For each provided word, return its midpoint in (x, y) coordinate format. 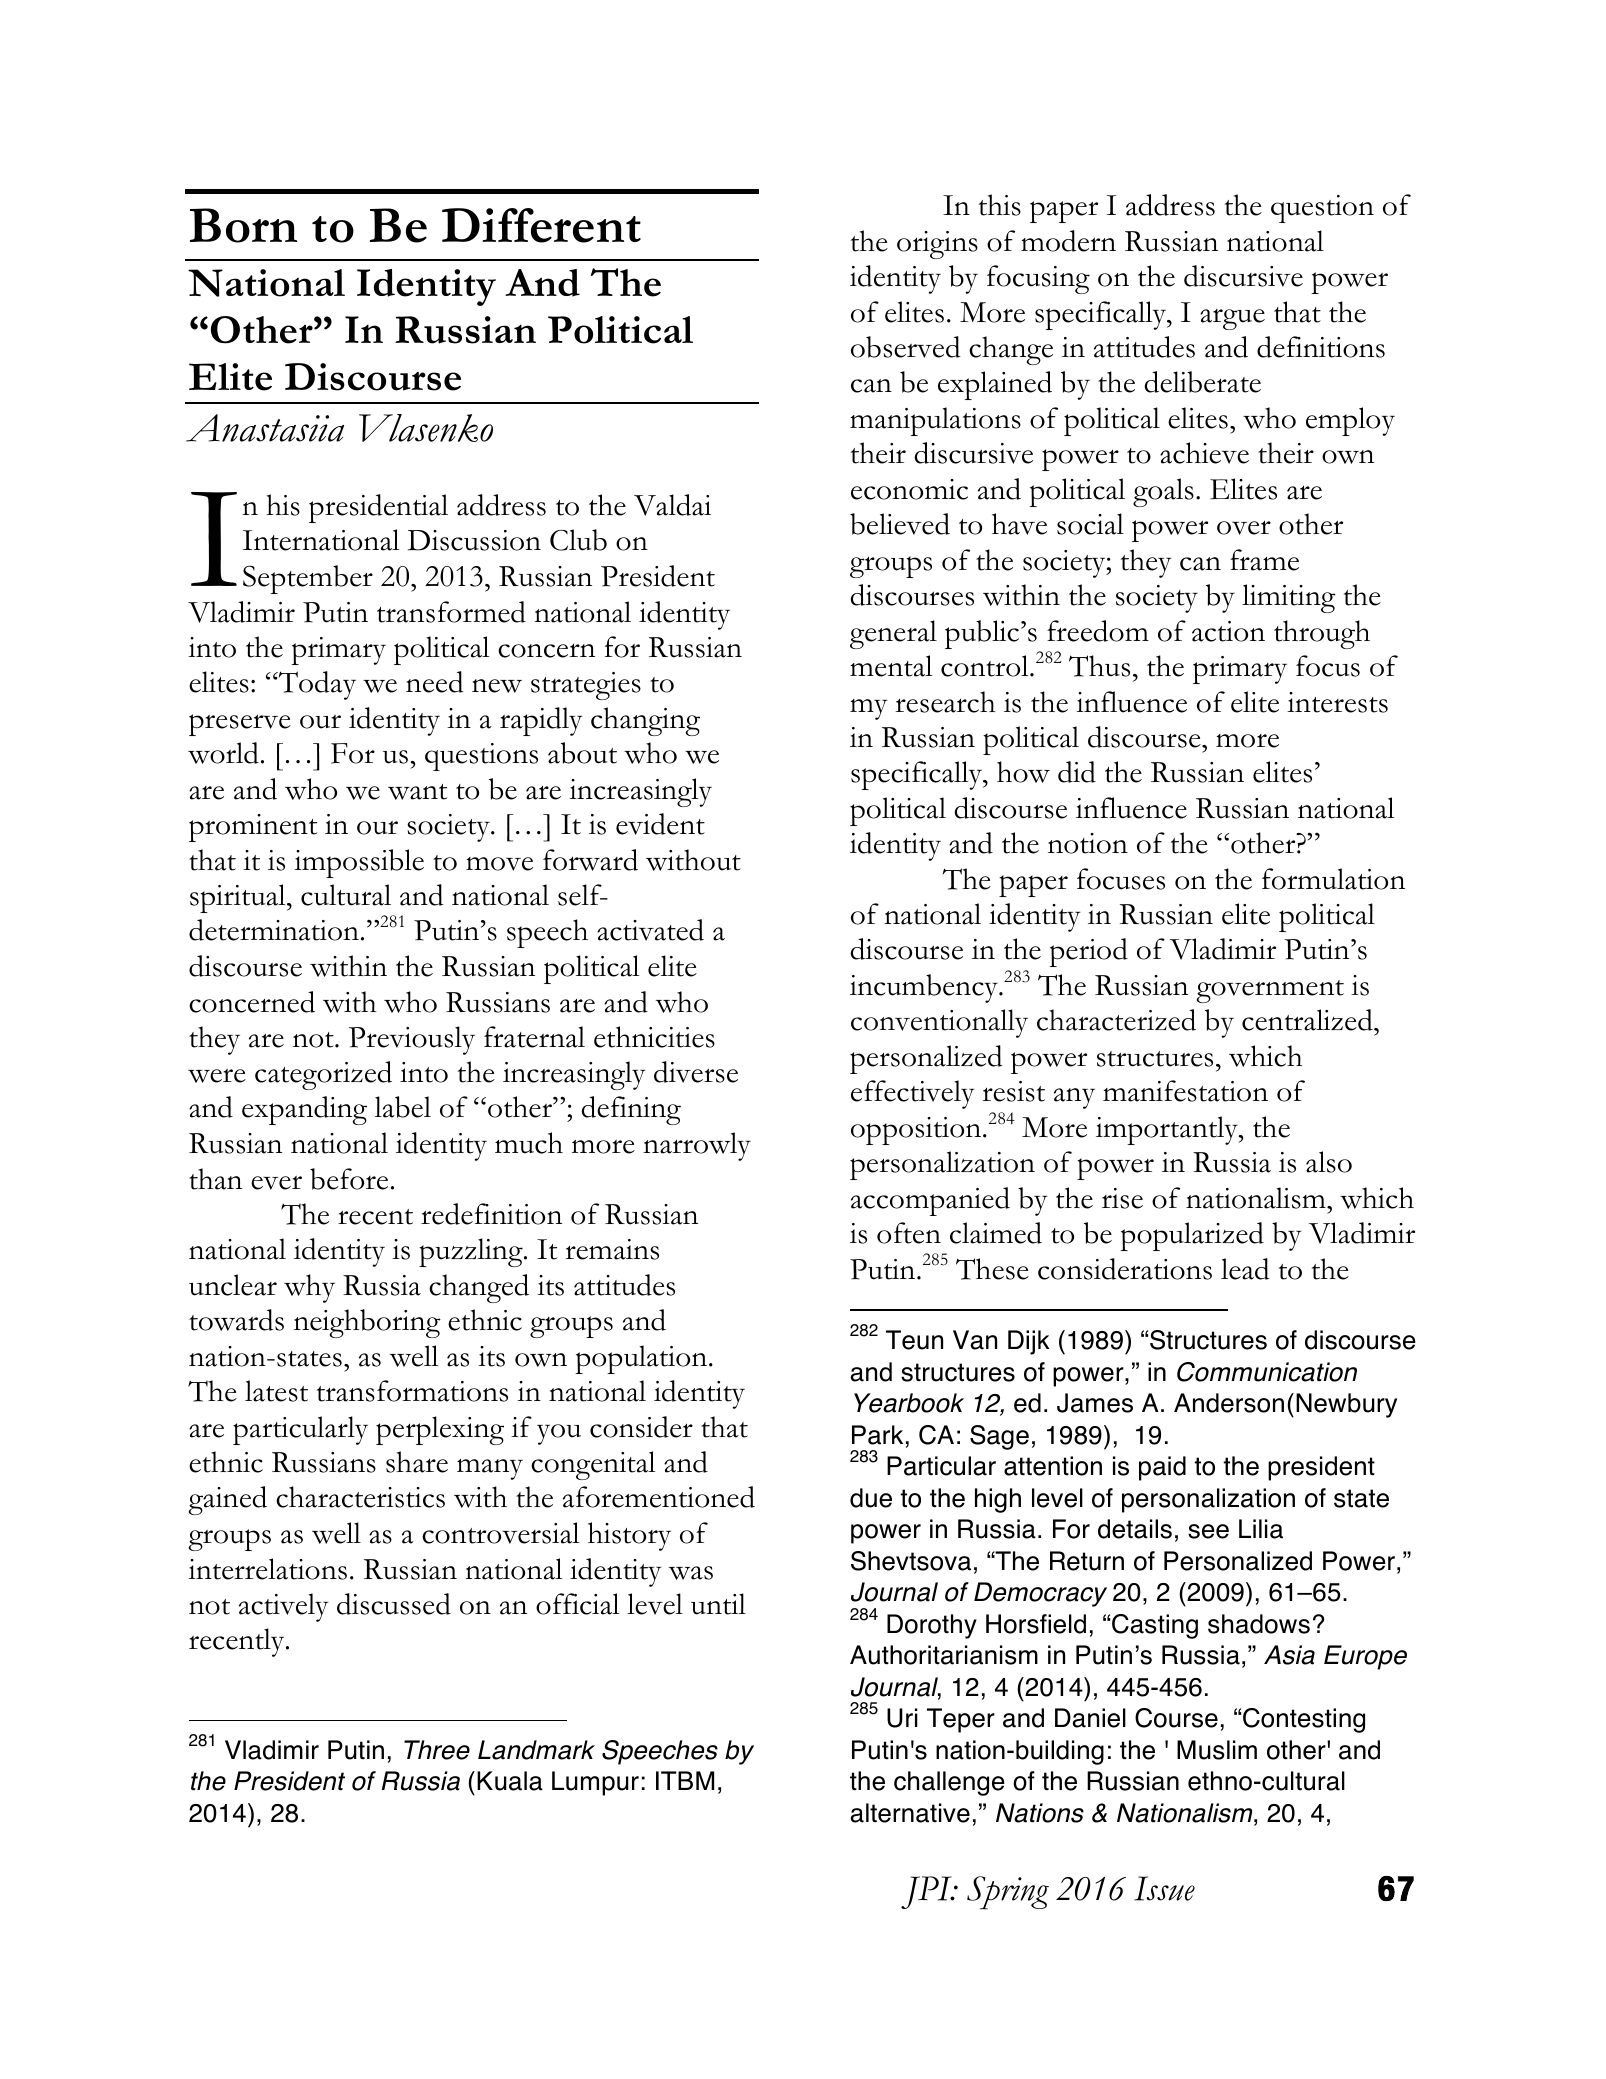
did (1077, 772)
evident (660, 824)
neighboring (367, 1323)
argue (1232, 319)
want (417, 792)
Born (243, 225)
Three (437, 1750)
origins (937, 245)
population (642, 1359)
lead (1245, 1269)
